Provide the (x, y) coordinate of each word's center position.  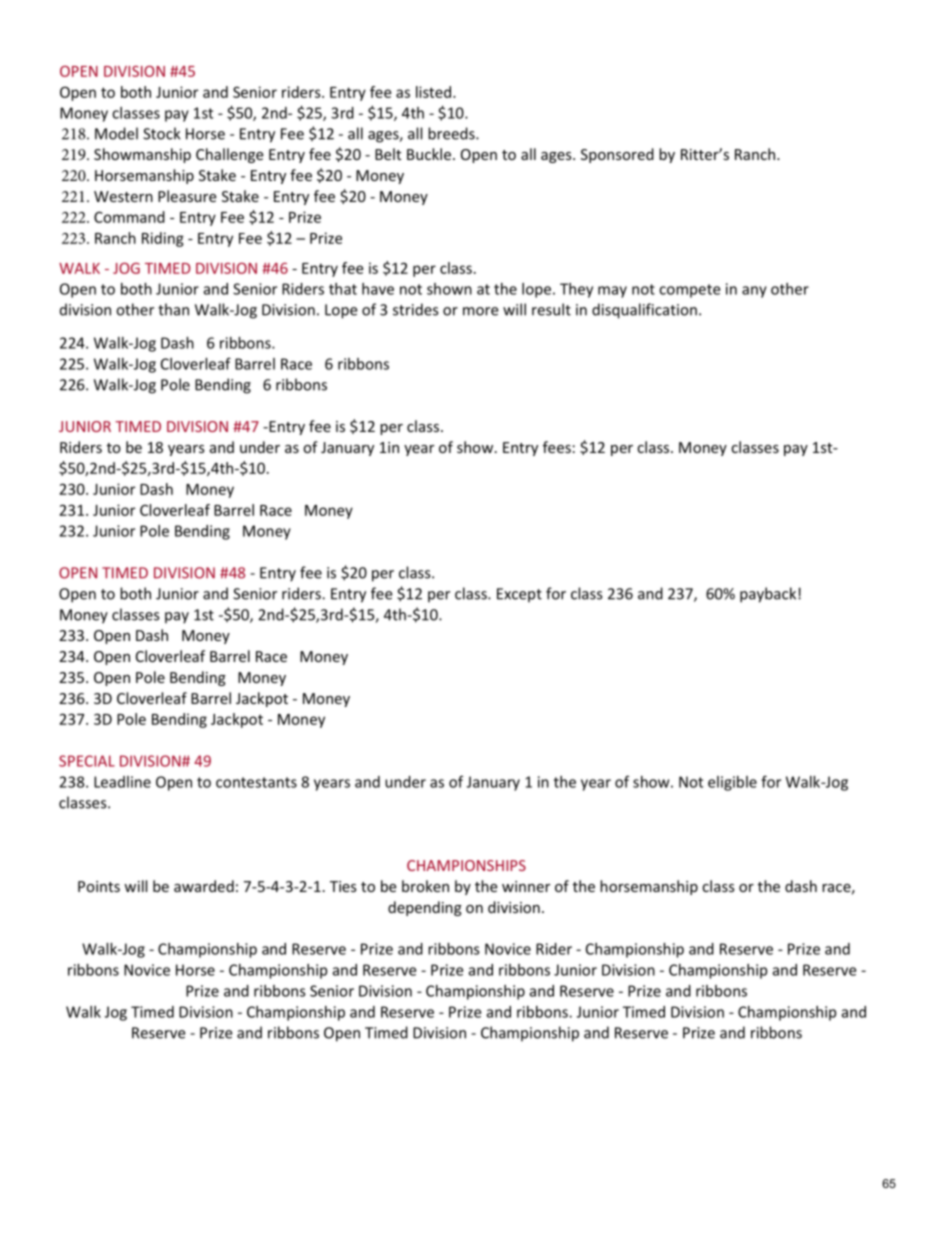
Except (519, 595)
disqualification (644, 311)
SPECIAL (87, 761)
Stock (162, 133)
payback (769, 595)
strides (415, 309)
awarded (204, 886)
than (173, 309)
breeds (452, 133)
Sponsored (617, 155)
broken (425, 886)
